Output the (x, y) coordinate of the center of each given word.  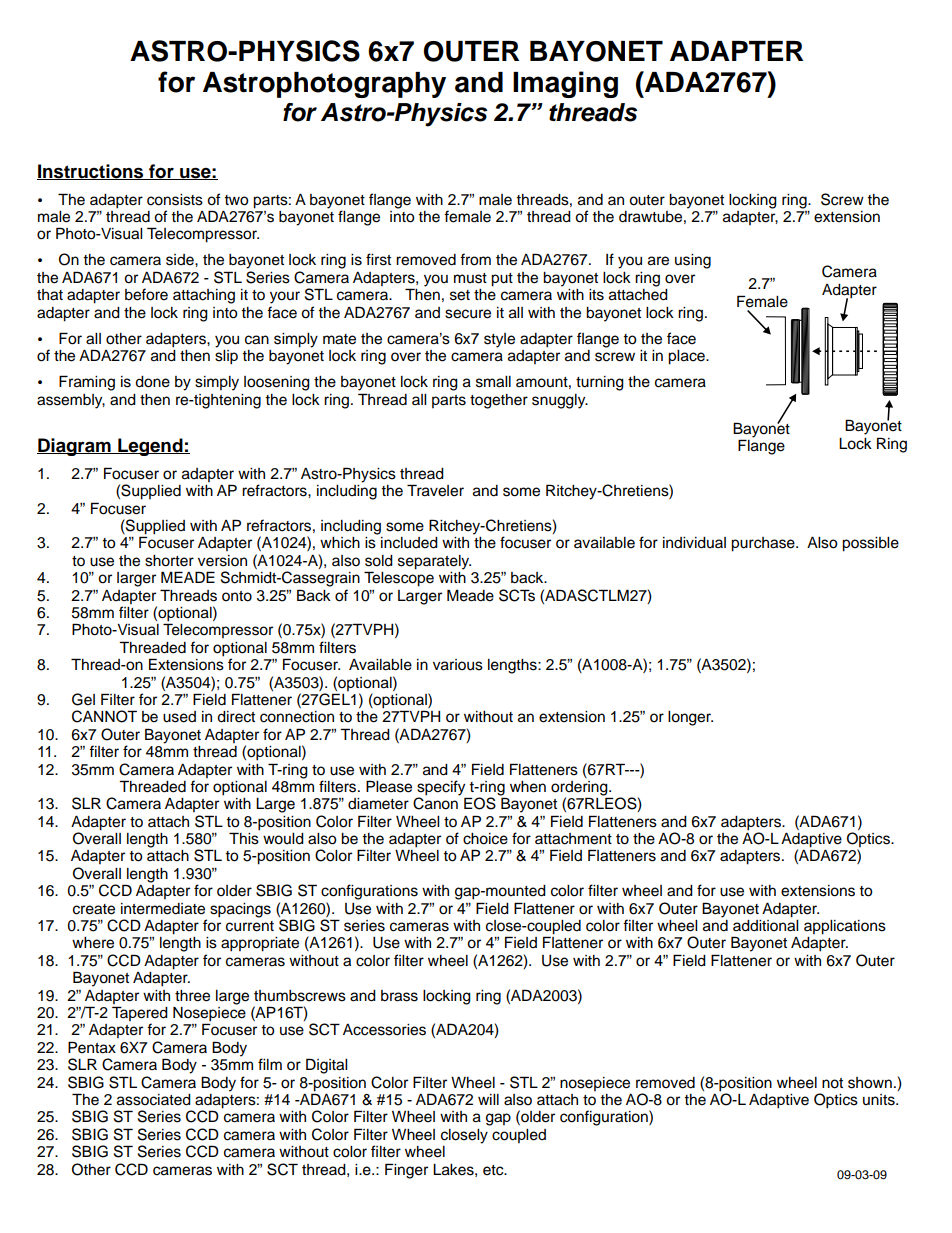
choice (485, 839)
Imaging (565, 84)
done (152, 382)
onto (237, 596)
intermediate (163, 909)
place (687, 357)
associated (154, 1100)
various (458, 665)
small (493, 382)
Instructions (91, 172)
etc (494, 1170)
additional (765, 924)
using (693, 261)
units (880, 1100)
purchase (764, 544)
